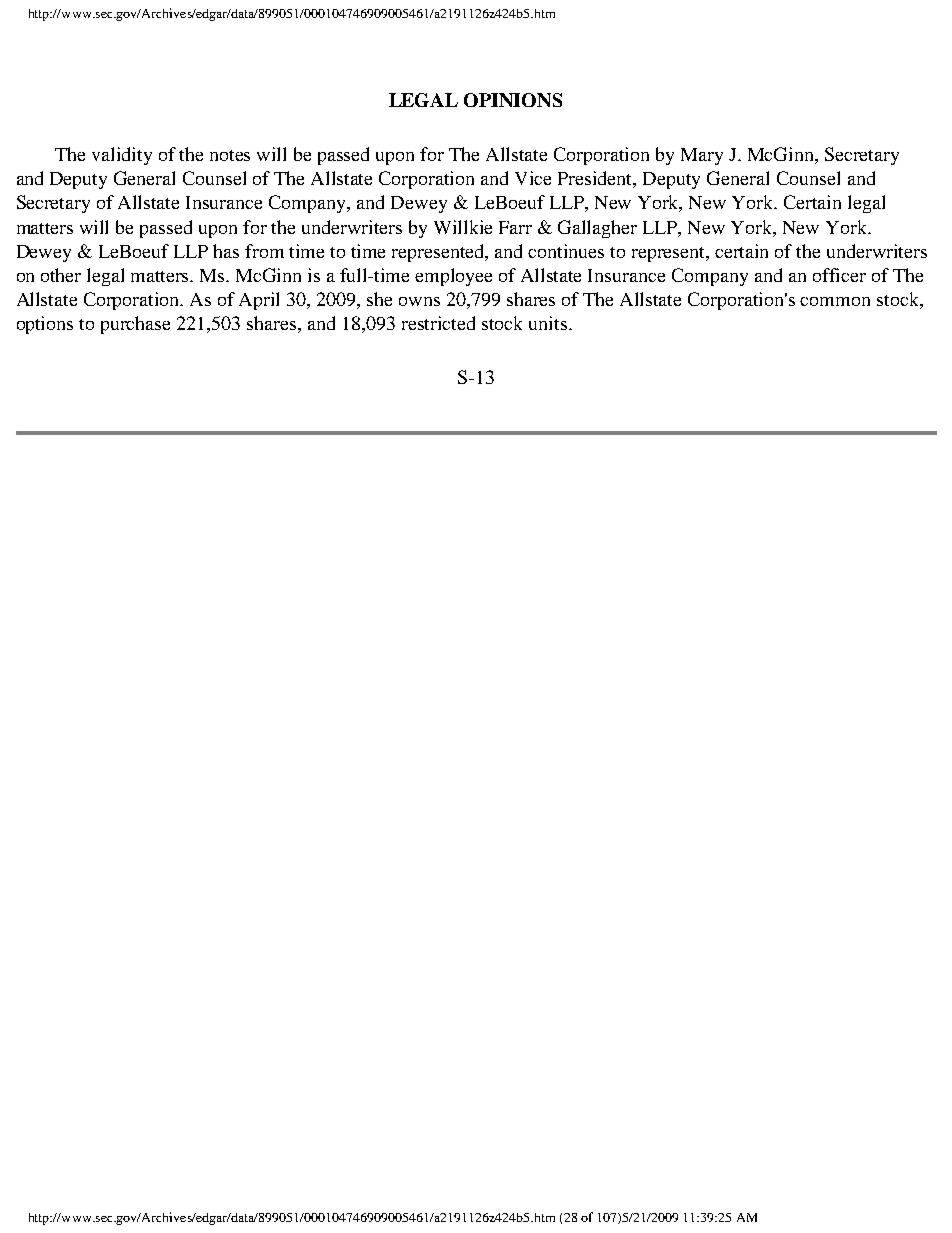 Image resolution: width=952 pixels, height=1233 pixels. What do you see at coordinates (597, 229) in the screenshot?
I see `Gallagher` at bounding box center [597, 229].
